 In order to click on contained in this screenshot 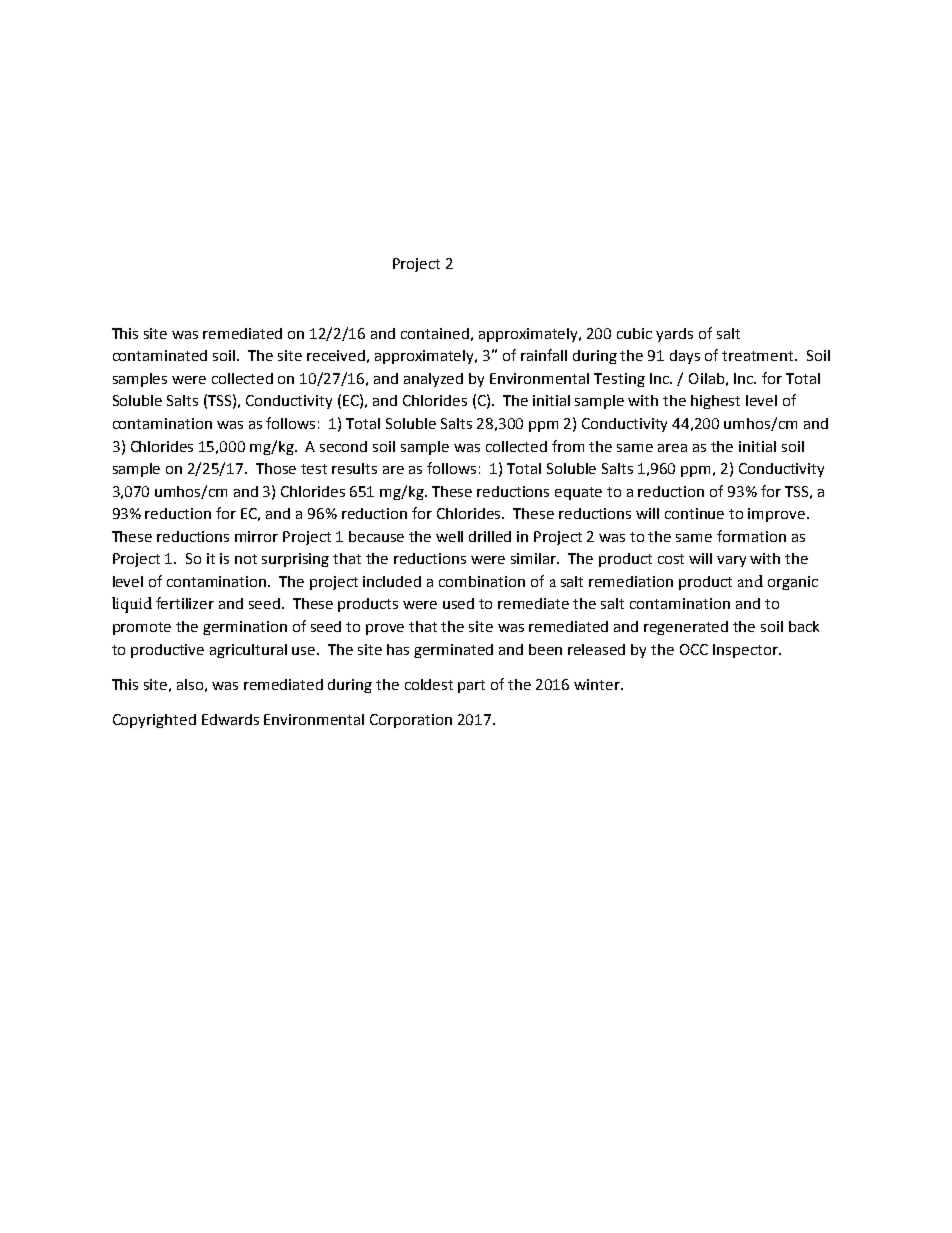, I will do `click(435, 333)`.
